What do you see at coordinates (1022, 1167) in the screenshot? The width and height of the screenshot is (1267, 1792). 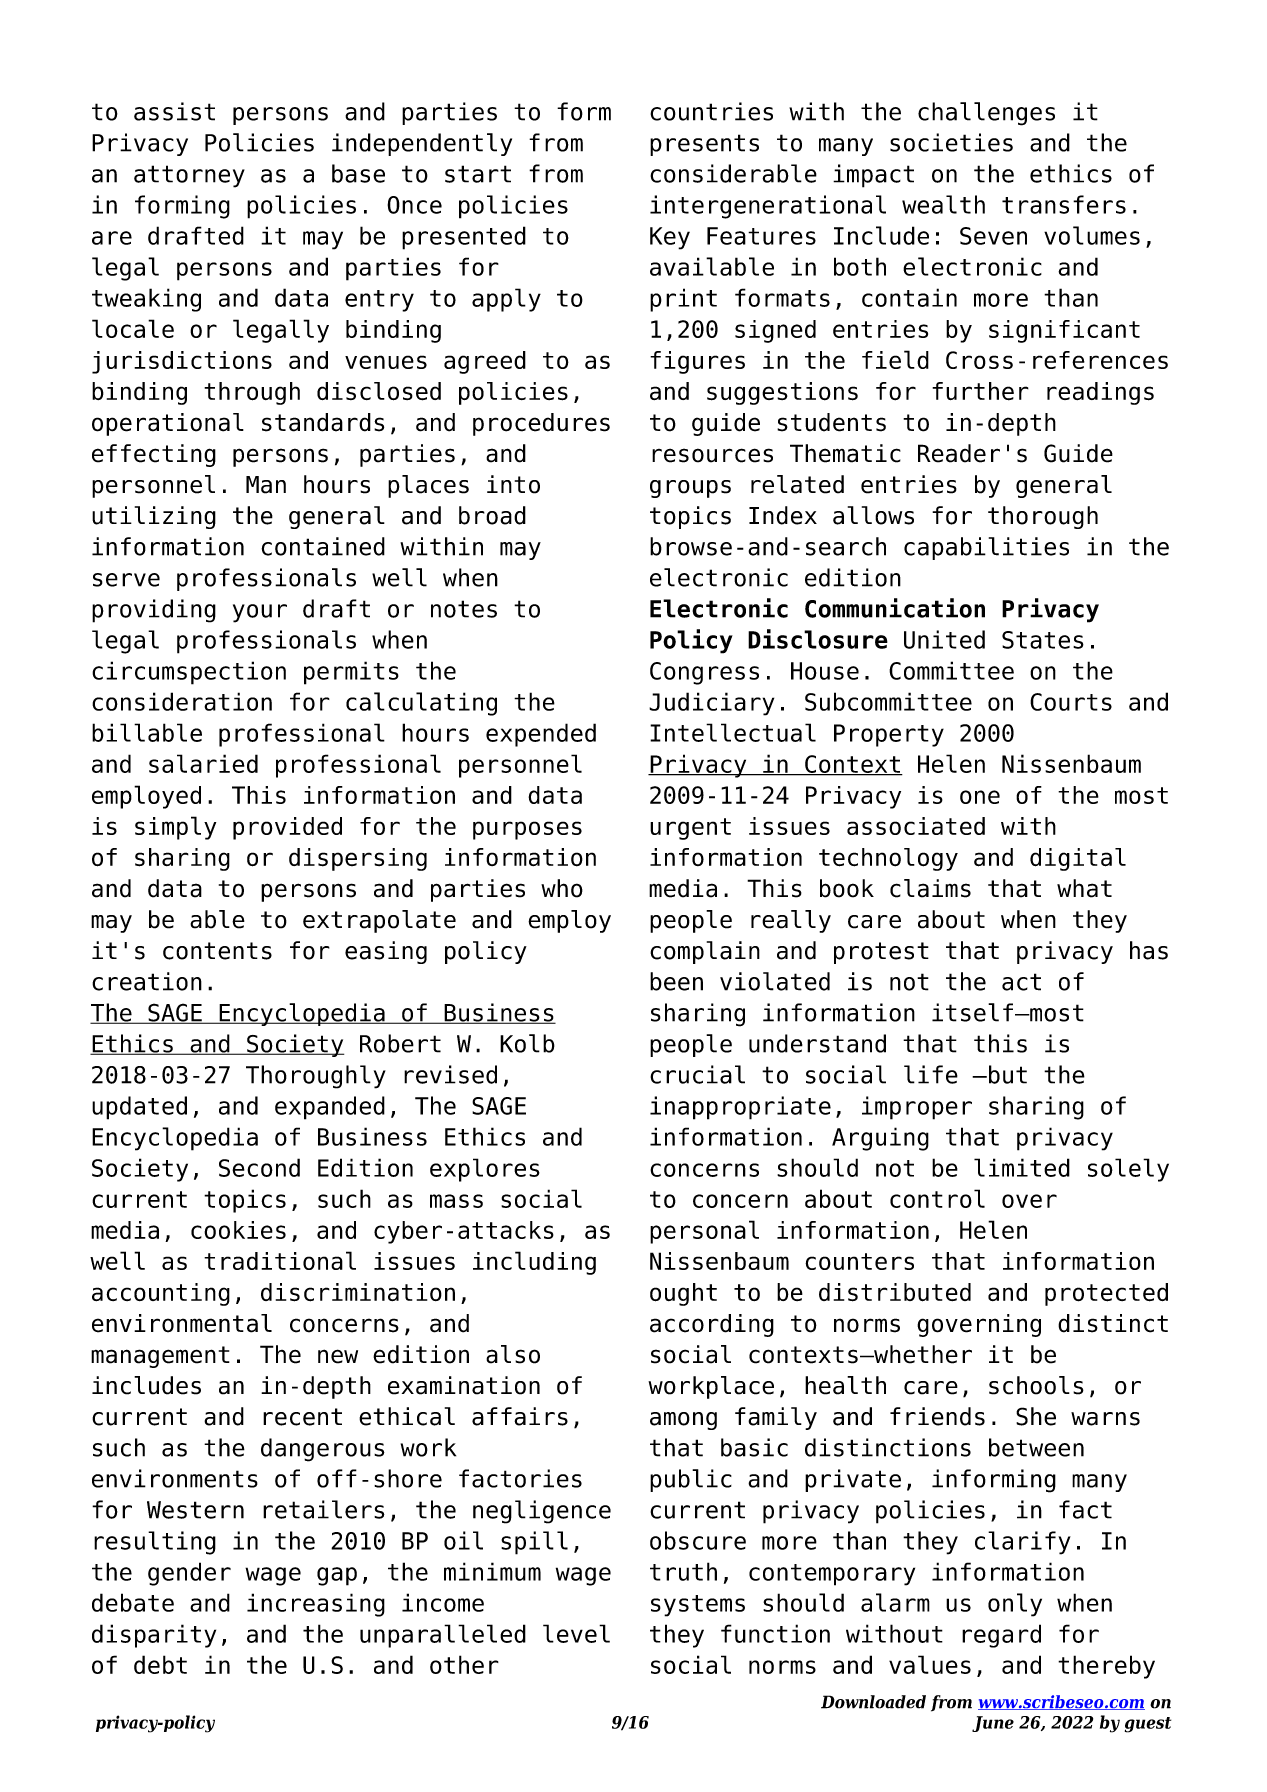 I see `limited` at bounding box center [1022, 1167].
